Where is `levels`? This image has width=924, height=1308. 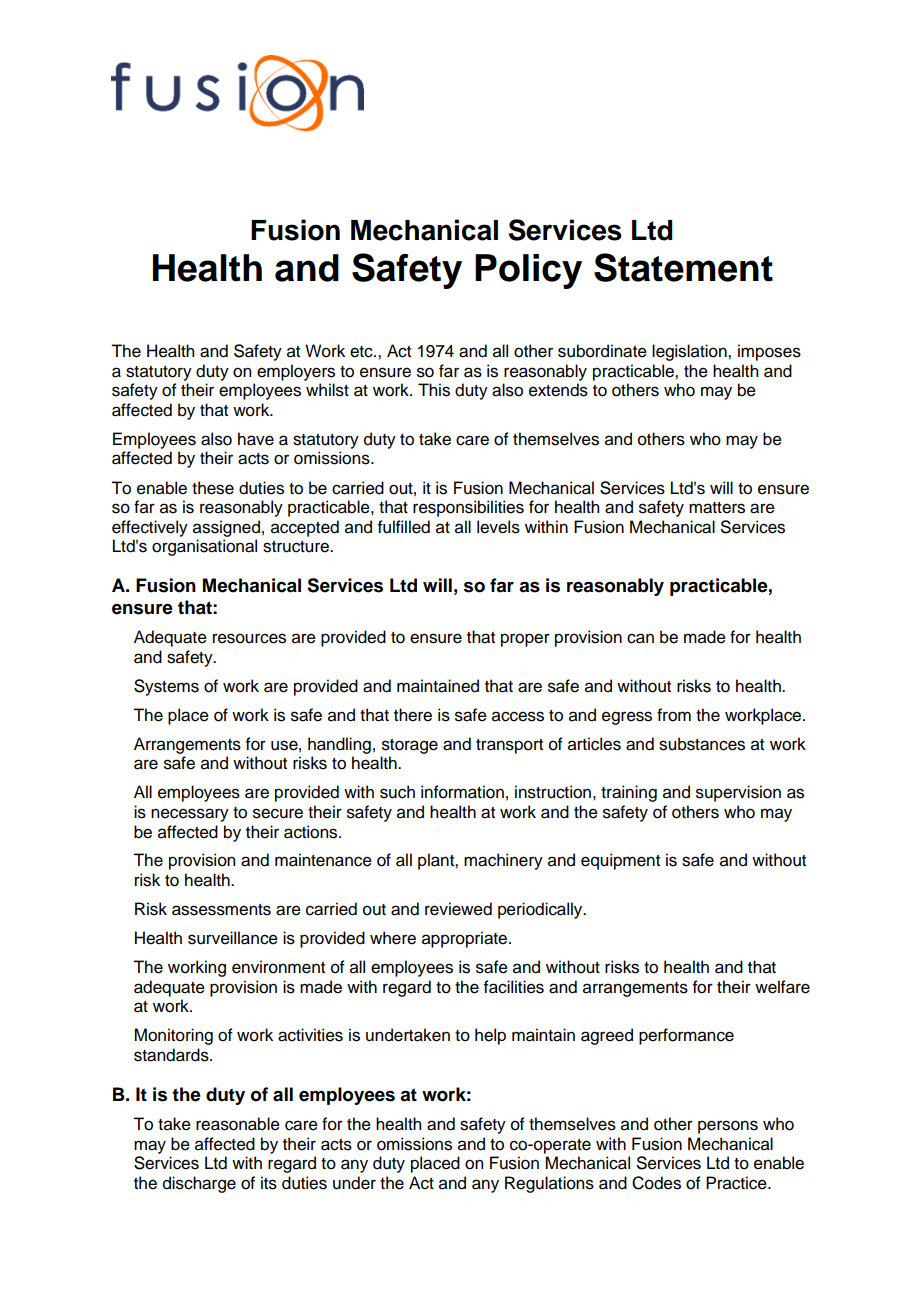
levels is located at coordinates (498, 527).
